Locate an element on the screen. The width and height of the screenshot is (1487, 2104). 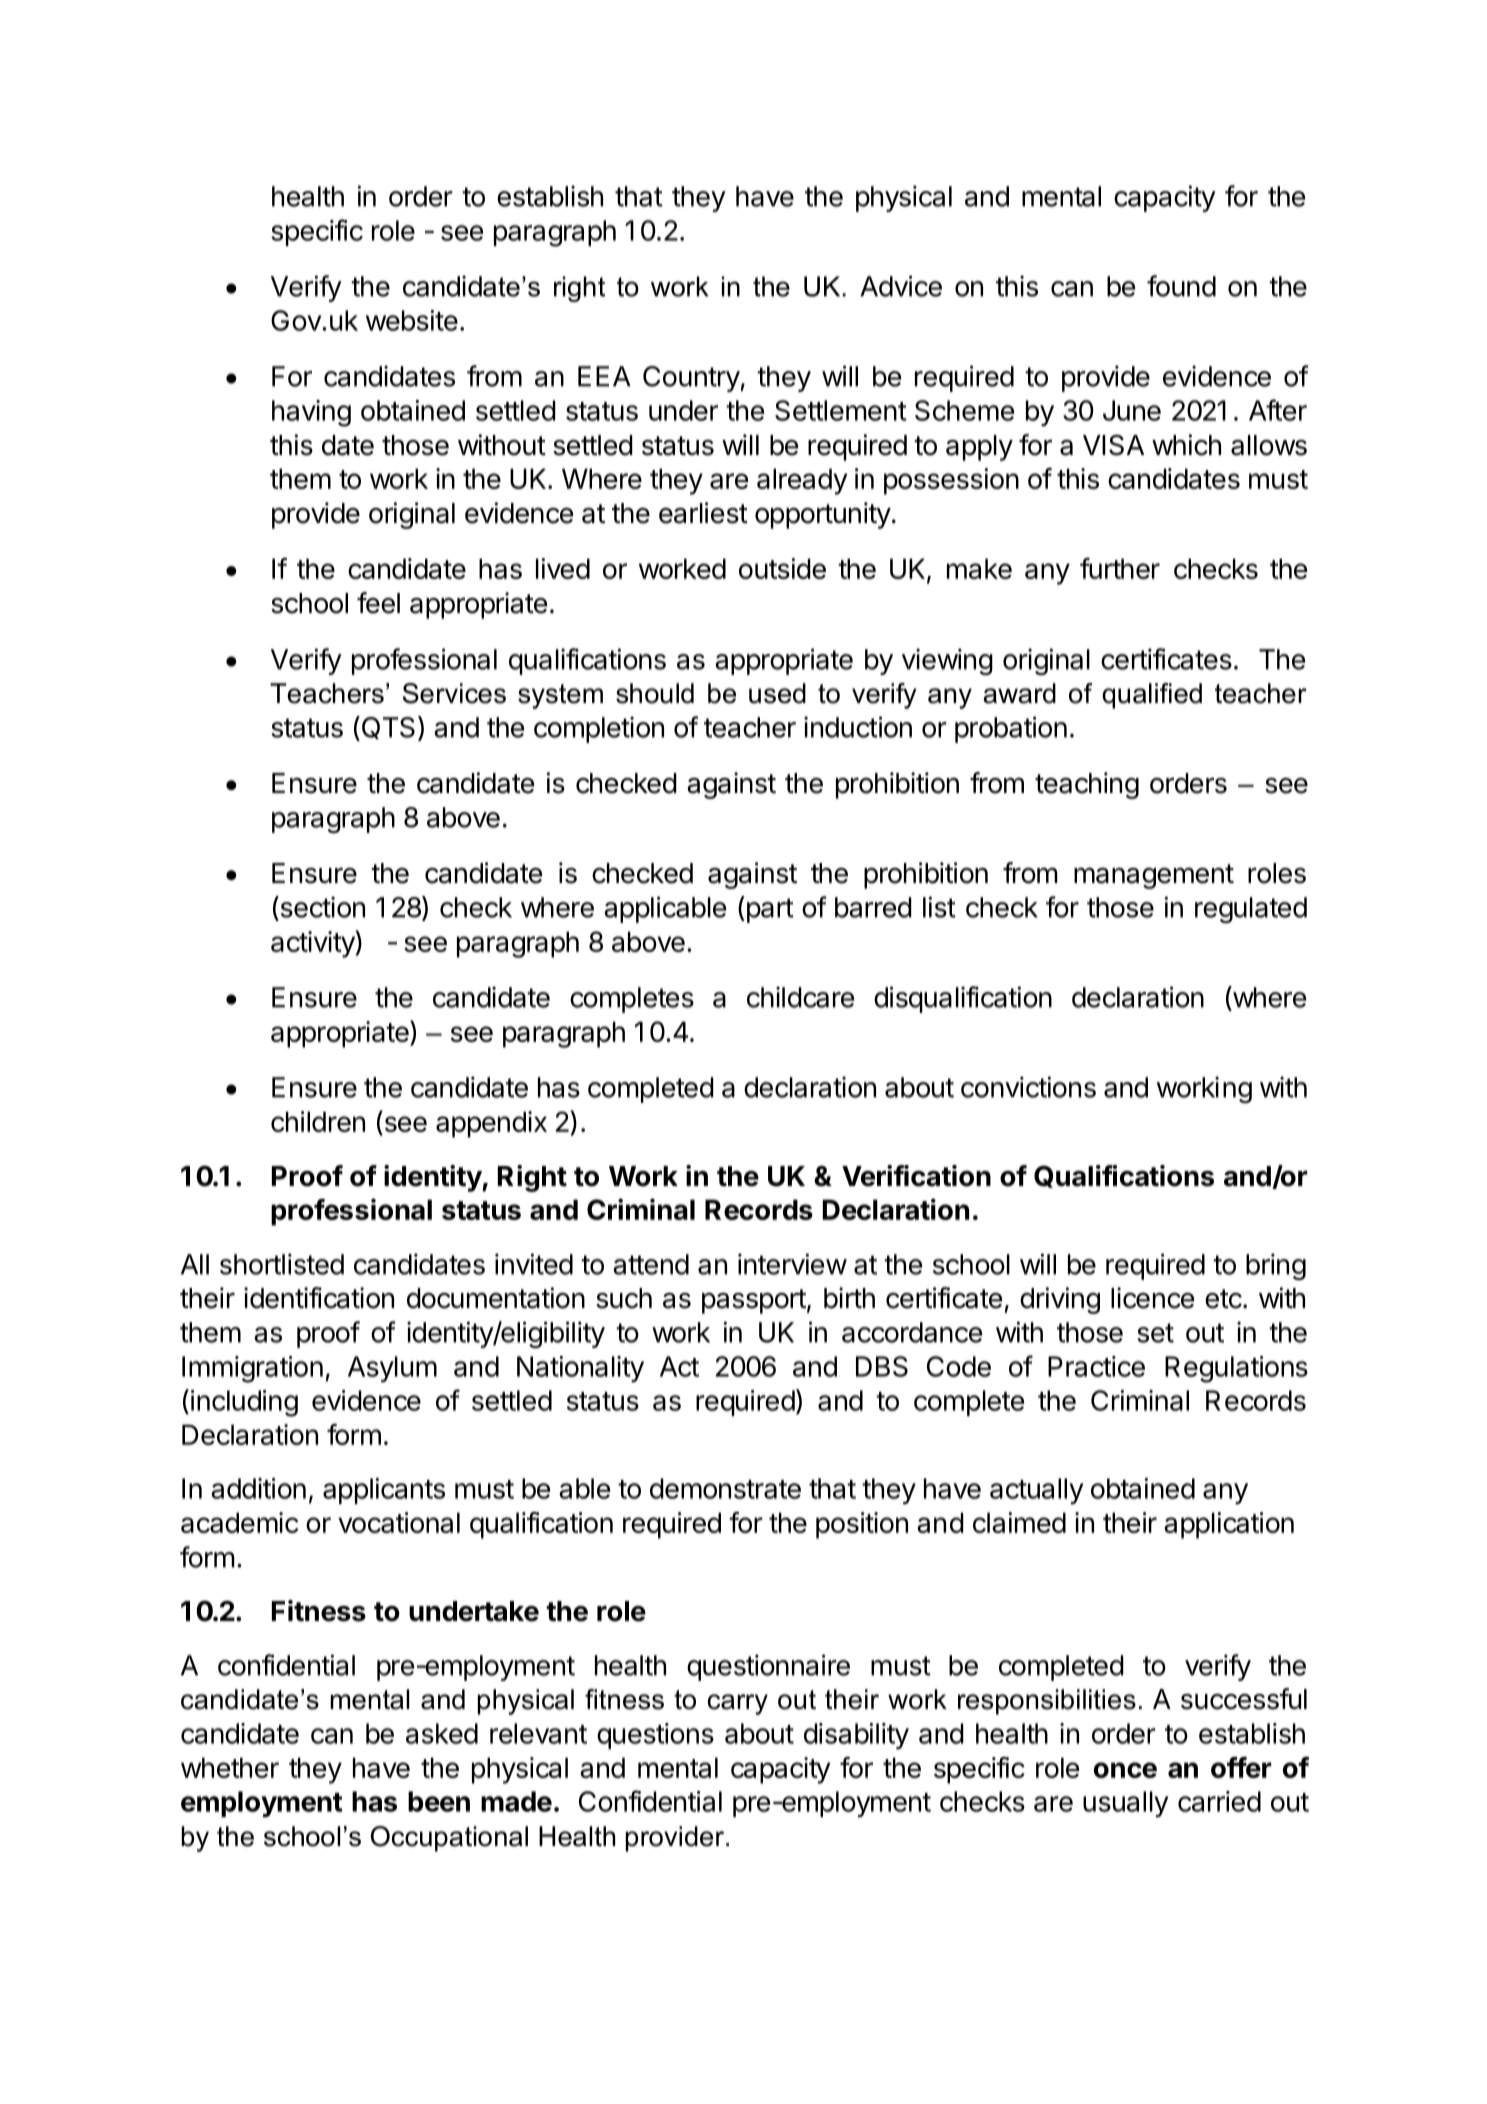
website is located at coordinates (412, 320).
